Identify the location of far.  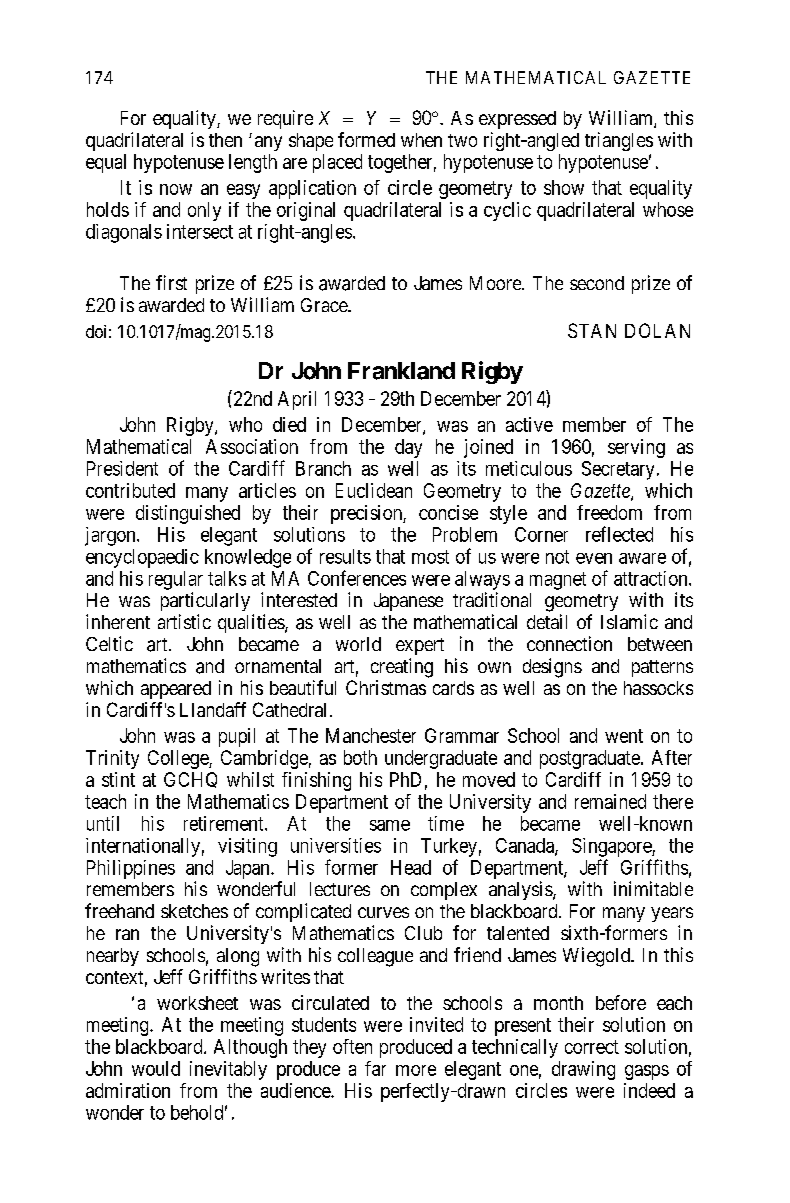
(375, 1068).
